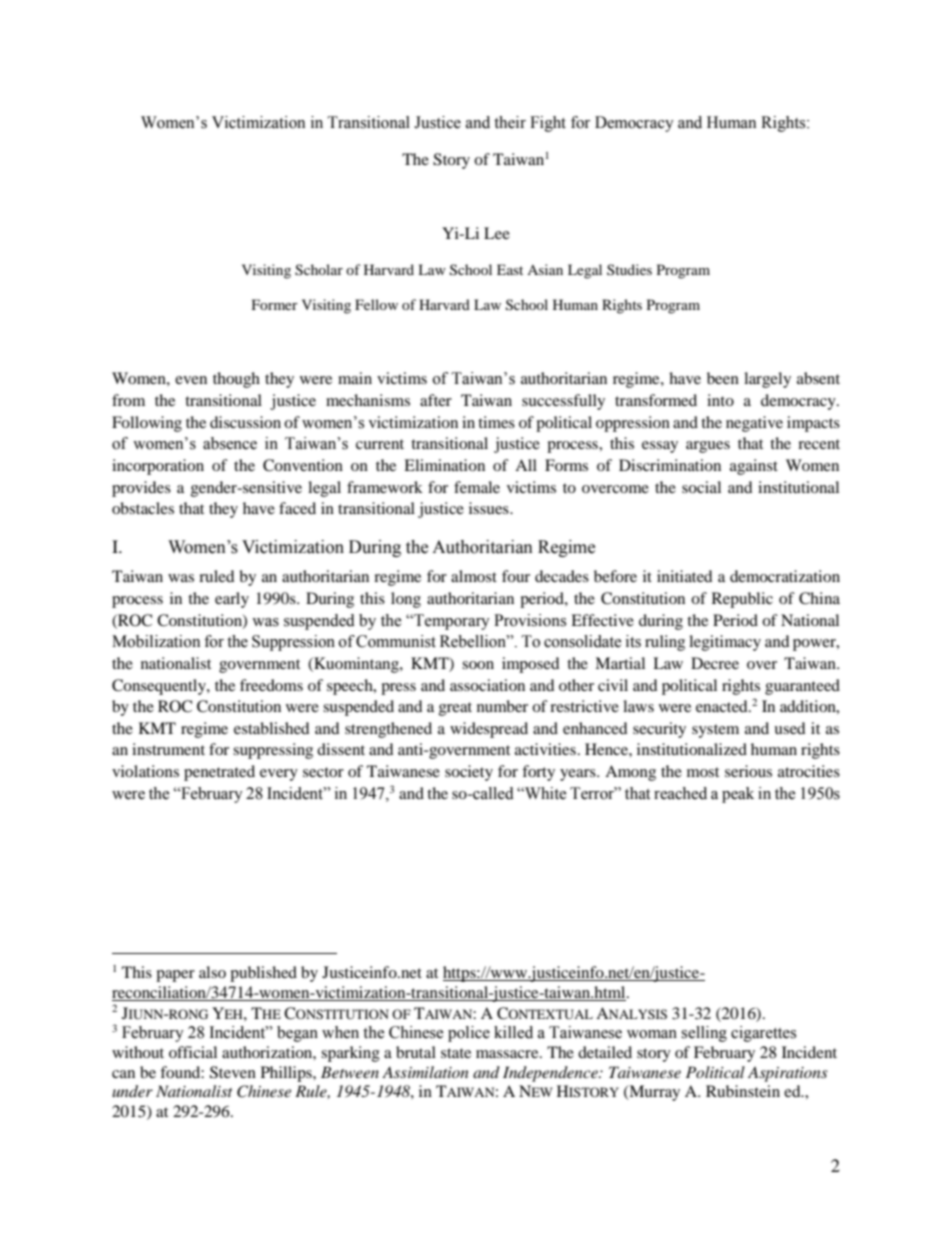 Image resolution: width=952 pixels, height=1233 pixels. I want to click on peak, so click(738, 795).
